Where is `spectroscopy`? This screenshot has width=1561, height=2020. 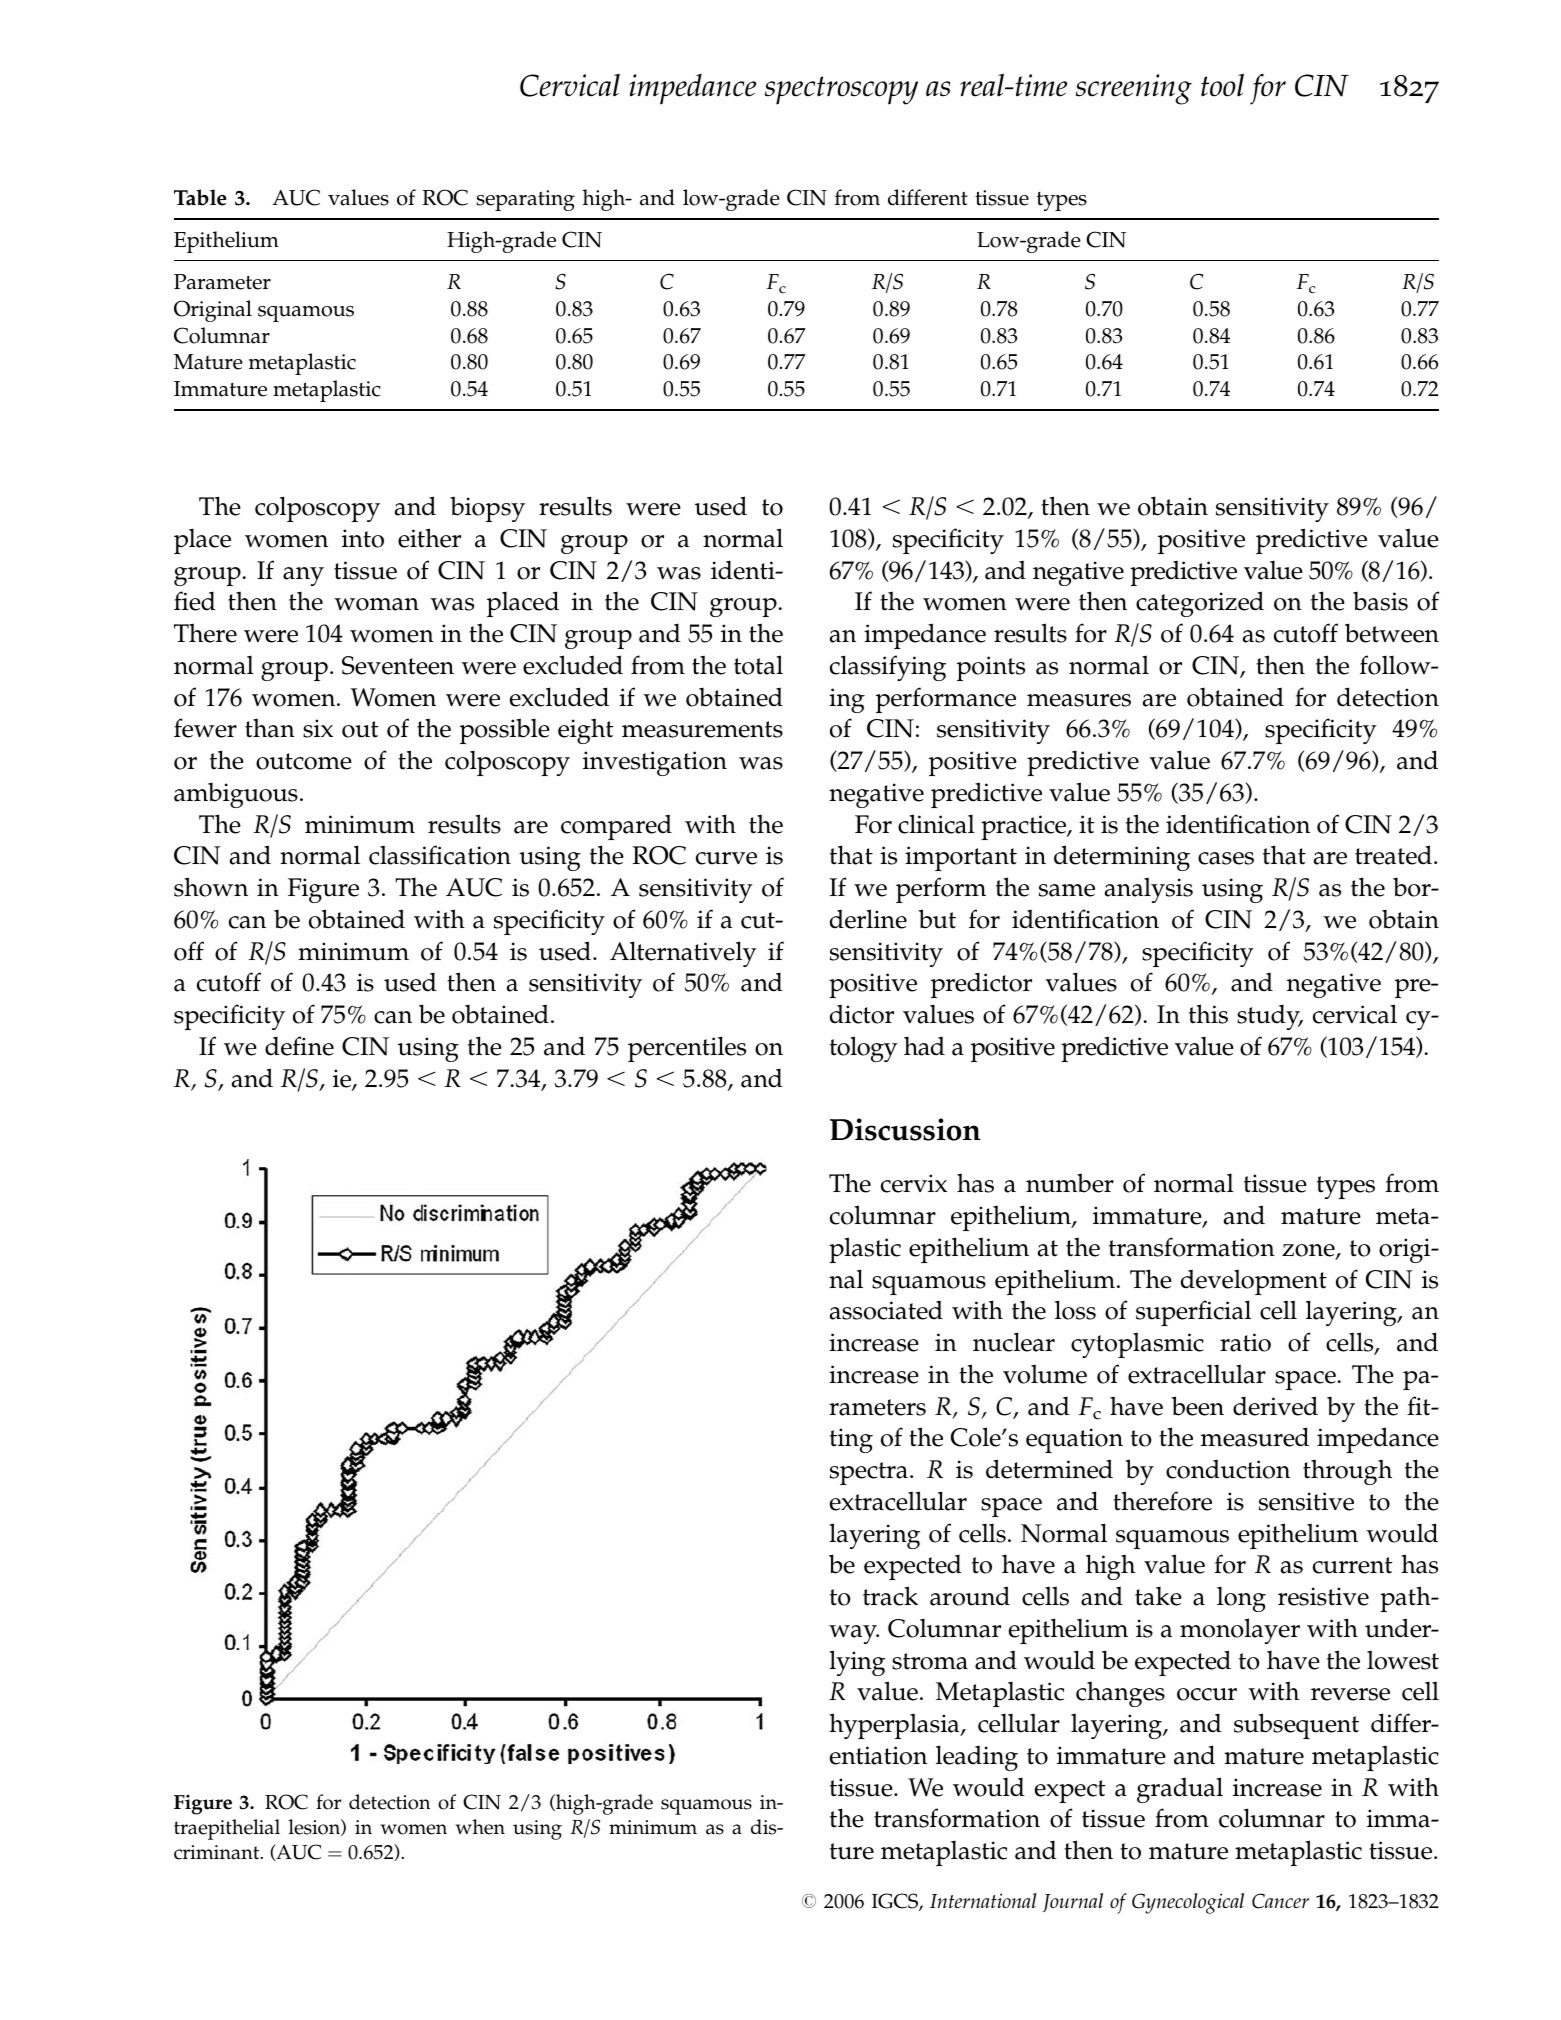 spectroscopy is located at coordinates (841, 90).
